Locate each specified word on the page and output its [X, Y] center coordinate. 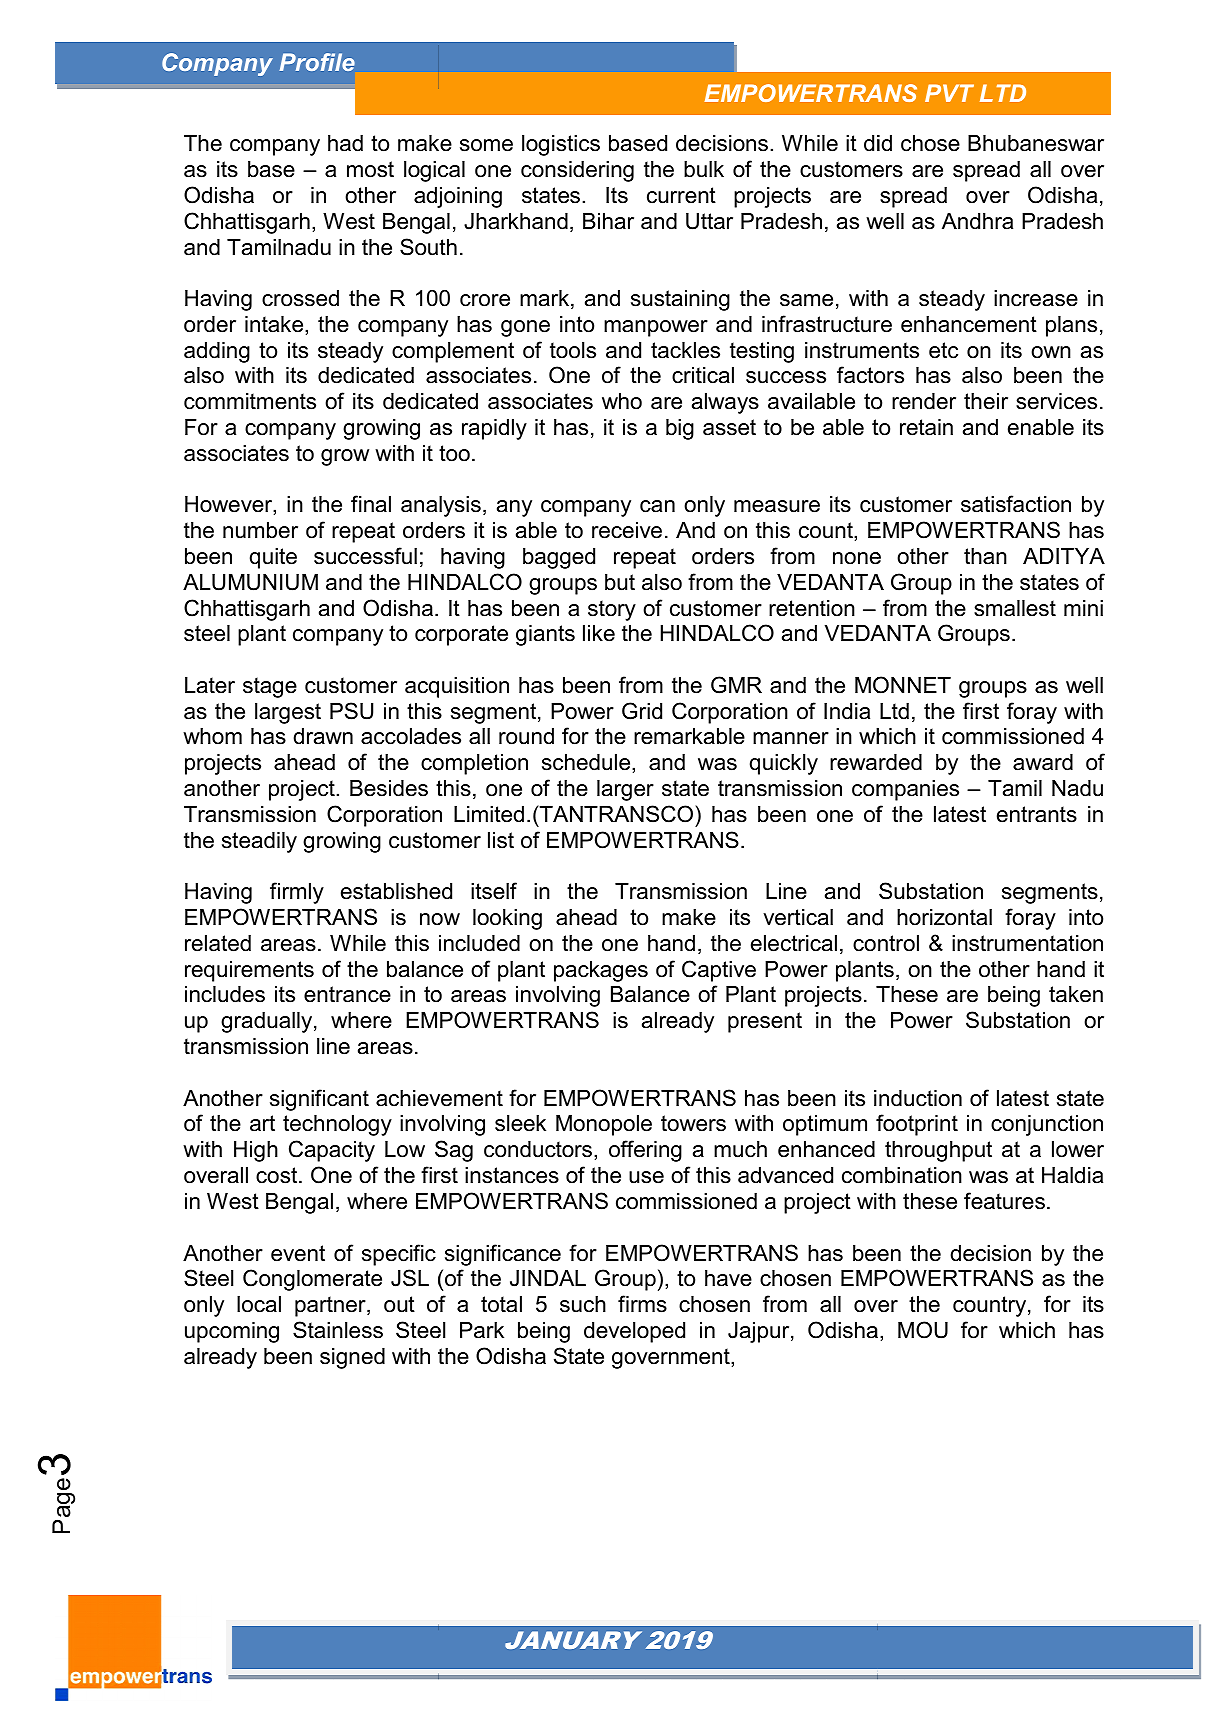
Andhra [977, 221]
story [612, 610]
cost [278, 1175]
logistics [561, 145]
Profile [317, 62]
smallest [1015, 608]
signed [352, 1358]
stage [270, 687]
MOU [923, 1330]
